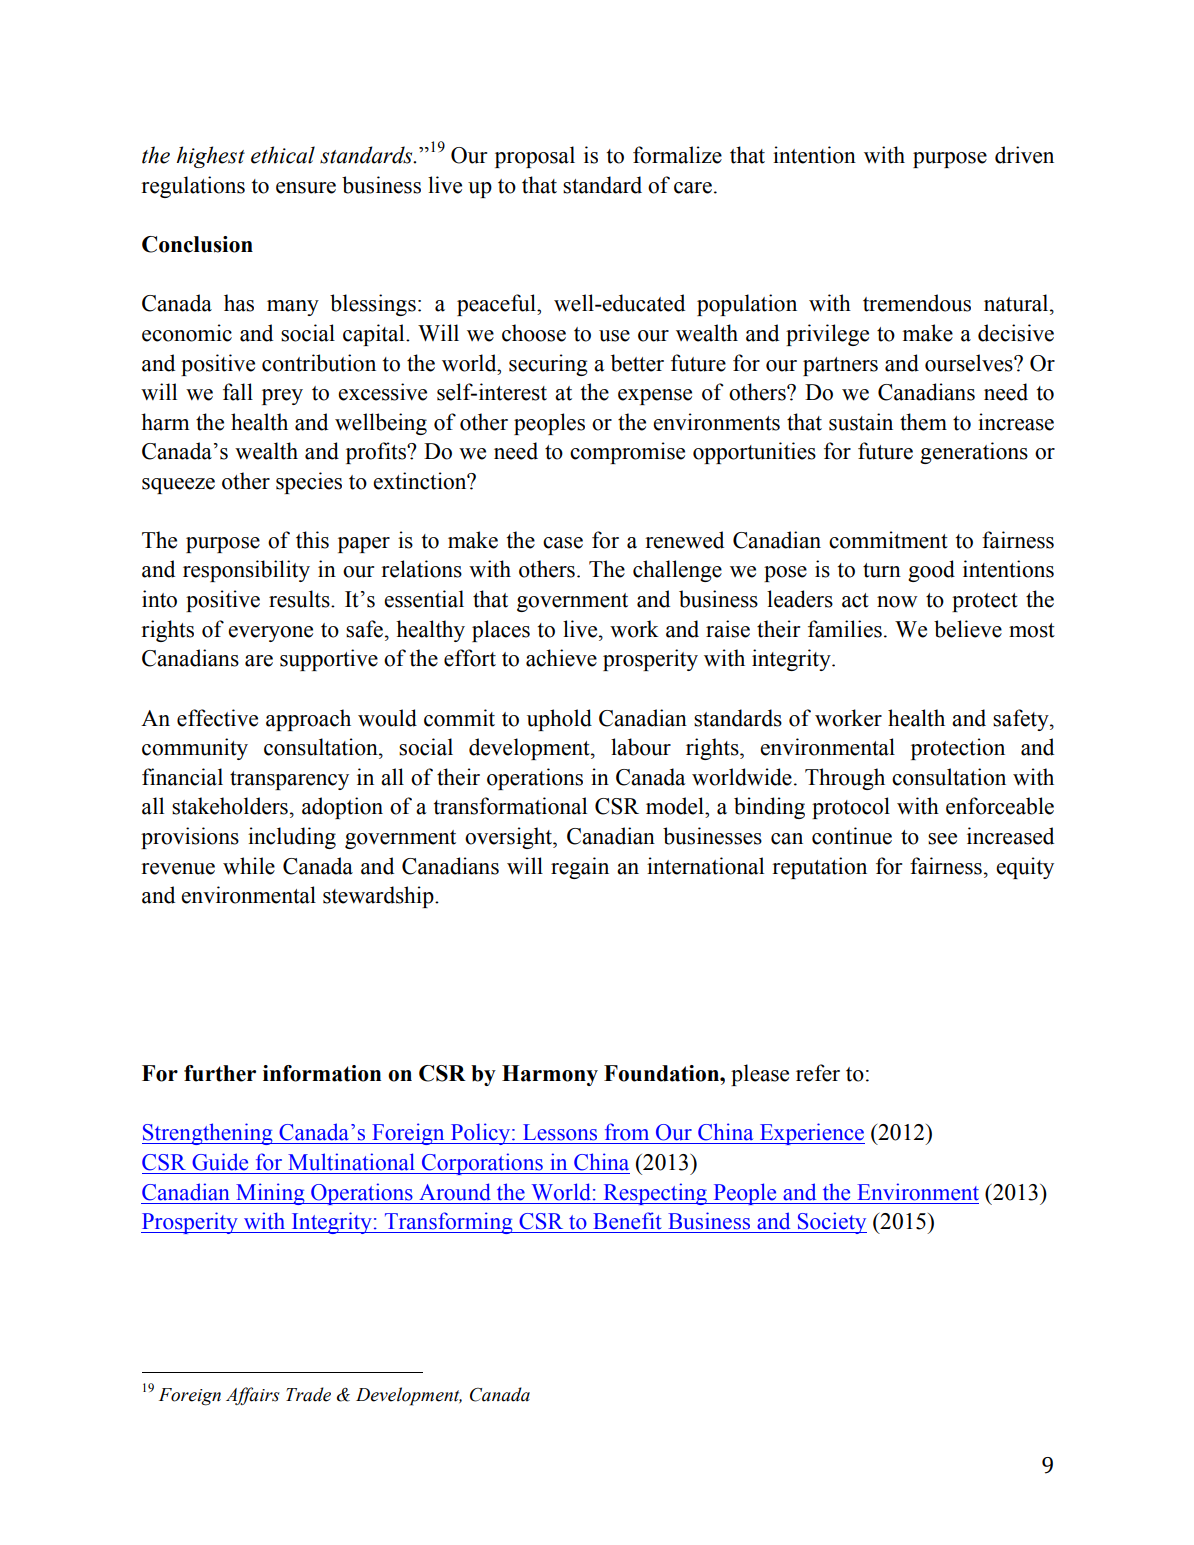 The height and width of the page is (1545, 1194). What do you see at coordinates (252, 1396) in the page?
I see `Affairs` at bounding box center [252, 1396].
